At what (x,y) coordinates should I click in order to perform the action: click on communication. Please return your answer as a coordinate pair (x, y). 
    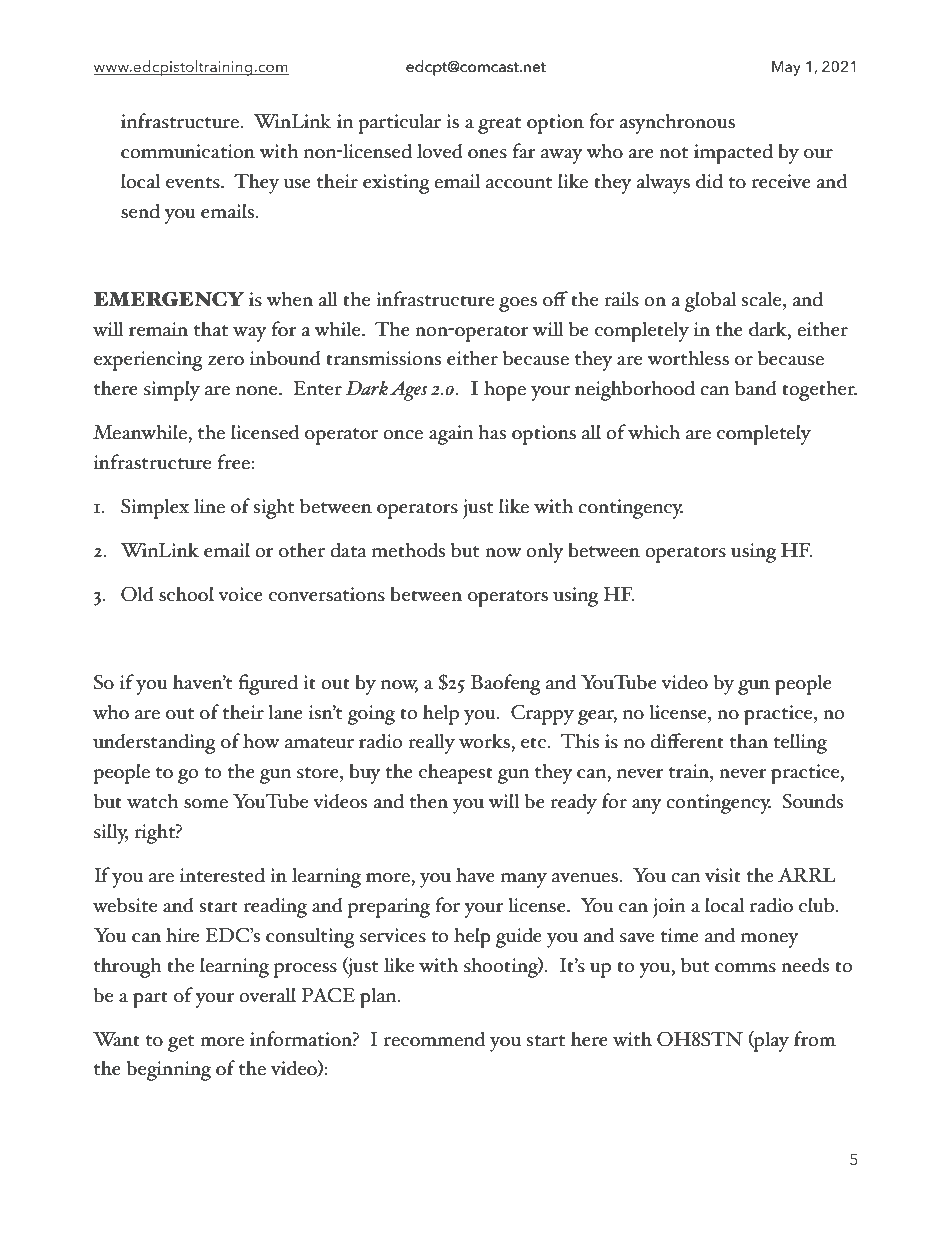
    Looking at the image, I should click on (188, 151).
